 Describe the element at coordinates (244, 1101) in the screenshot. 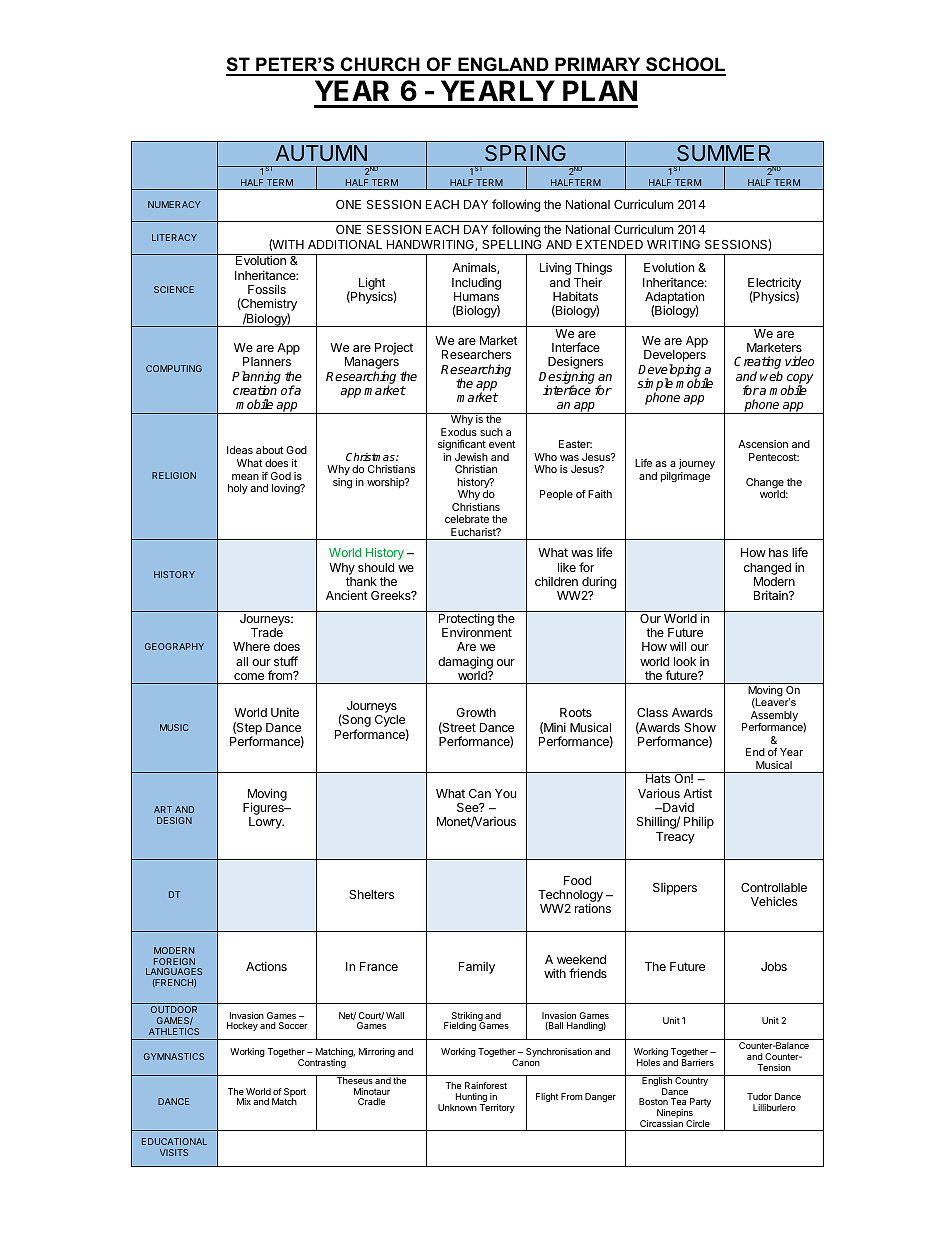

I see `Mix` at that location.
